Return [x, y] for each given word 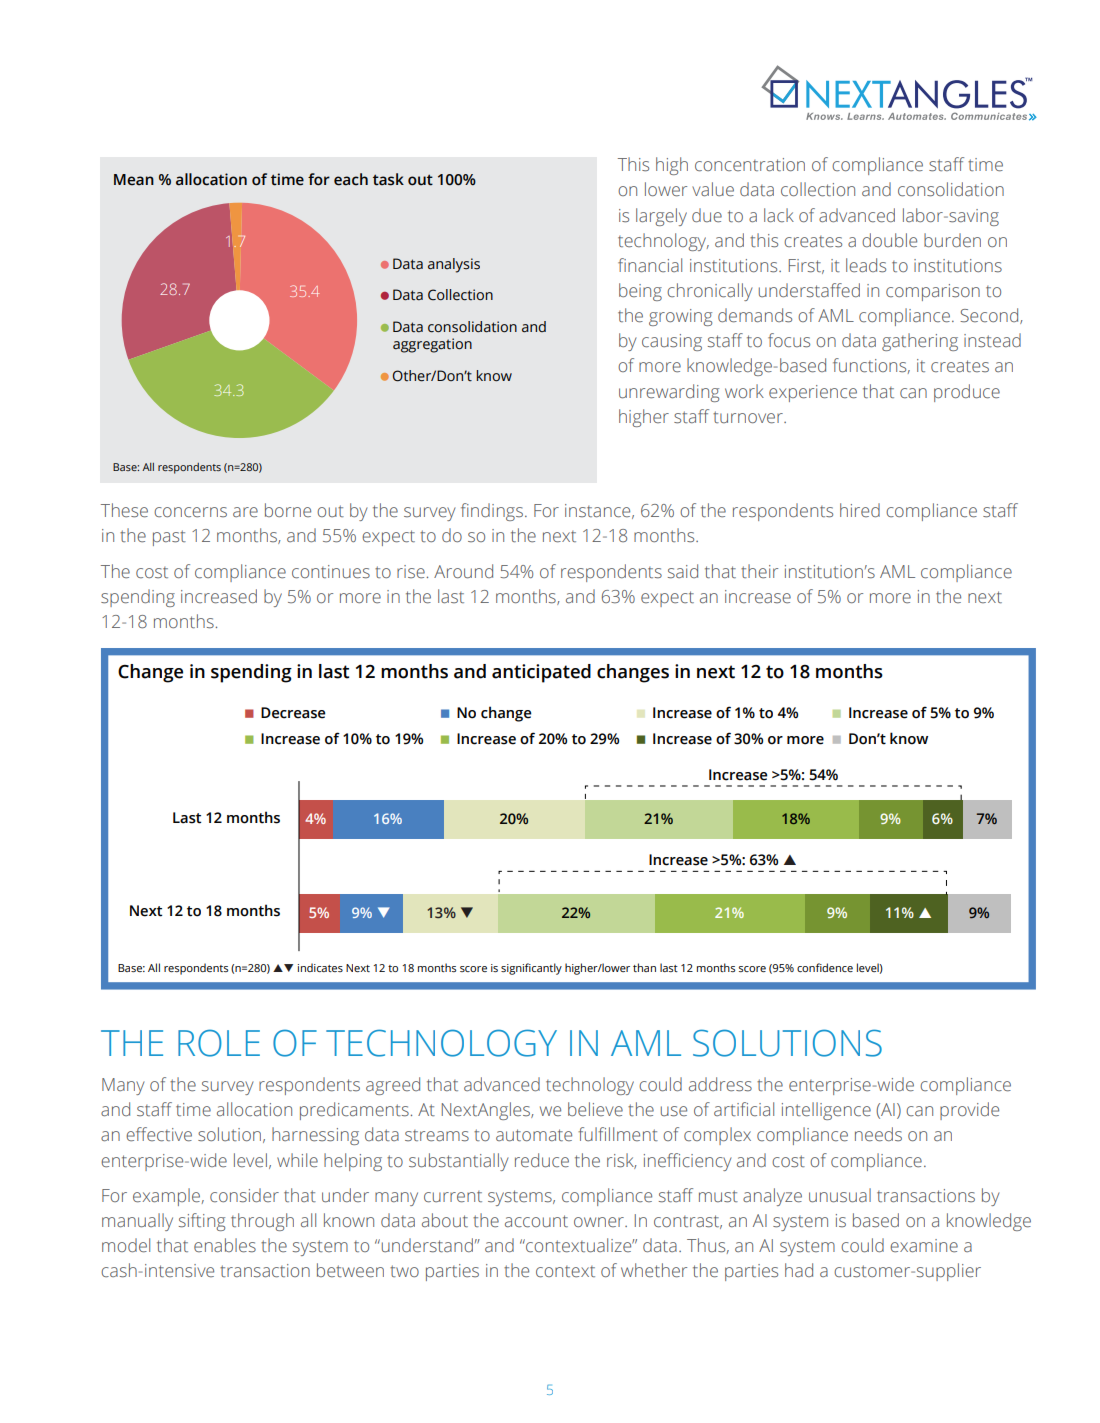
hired [860, 510]
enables [225, 1245]
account [536, 1221]
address [720, 1084]
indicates [320, 967]
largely [661, 217]
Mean [134, 180]
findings [492, 512]
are [245, 512]
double [889, 240]
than [644, 967]
